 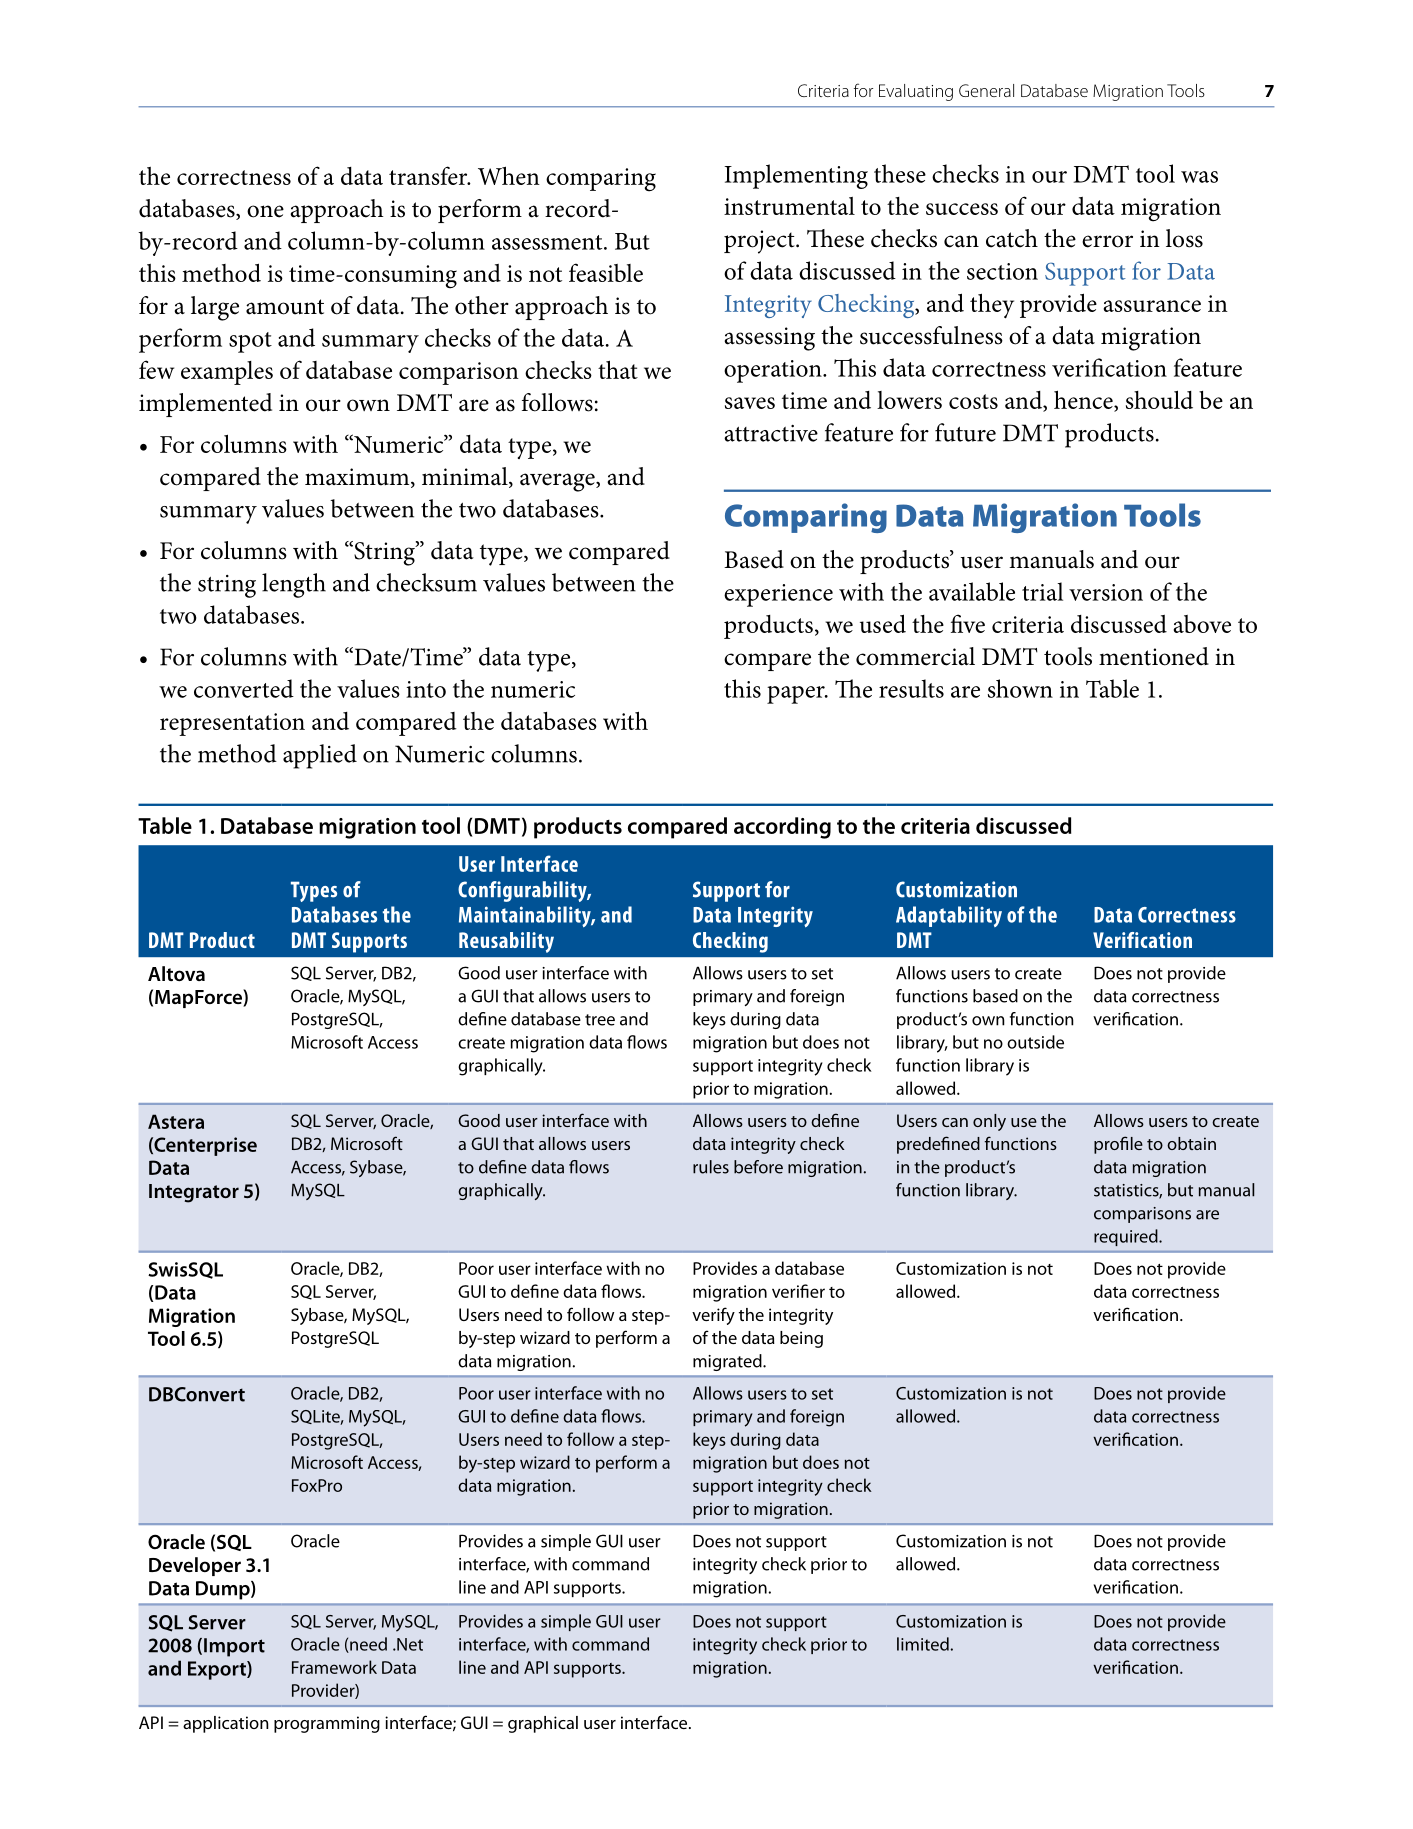 I want to click on shown, so click(x=1020, y=688).
